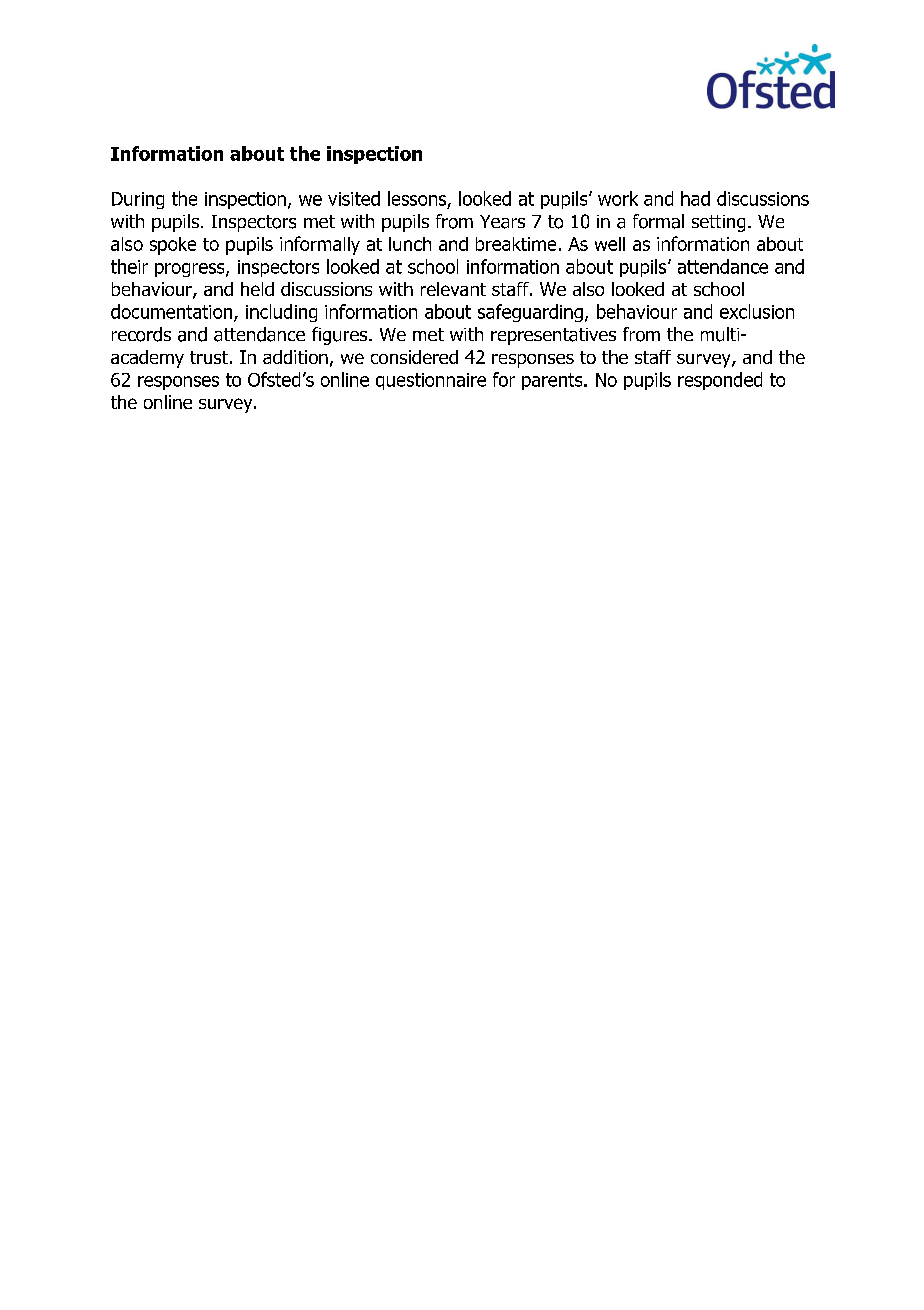  What do you see at coordinates (530, 313) in the image?
I see `safeguarding` at bounding box center [530, 313].
